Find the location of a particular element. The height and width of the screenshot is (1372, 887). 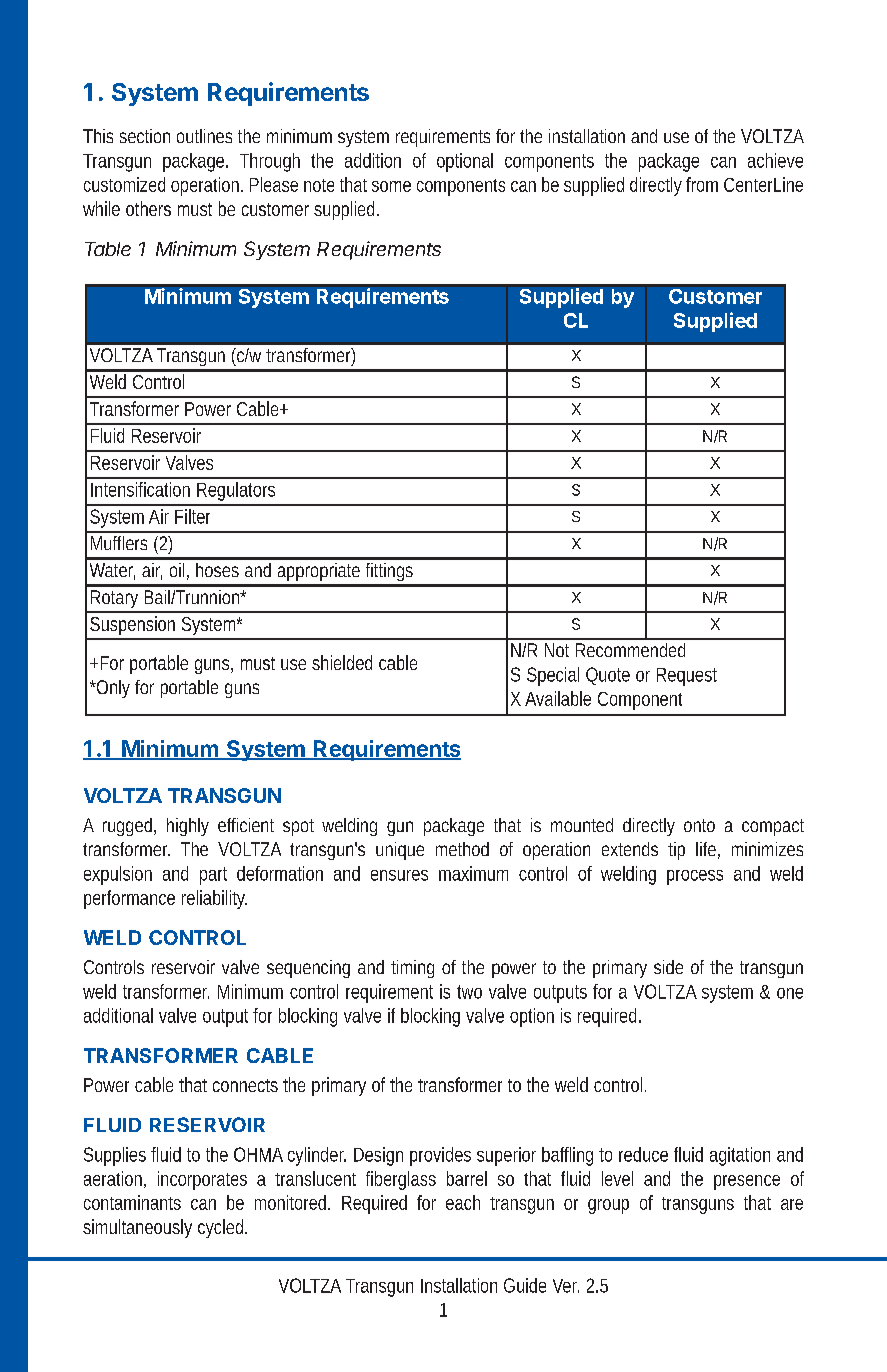

Available is located at coordinates (558, 698).
